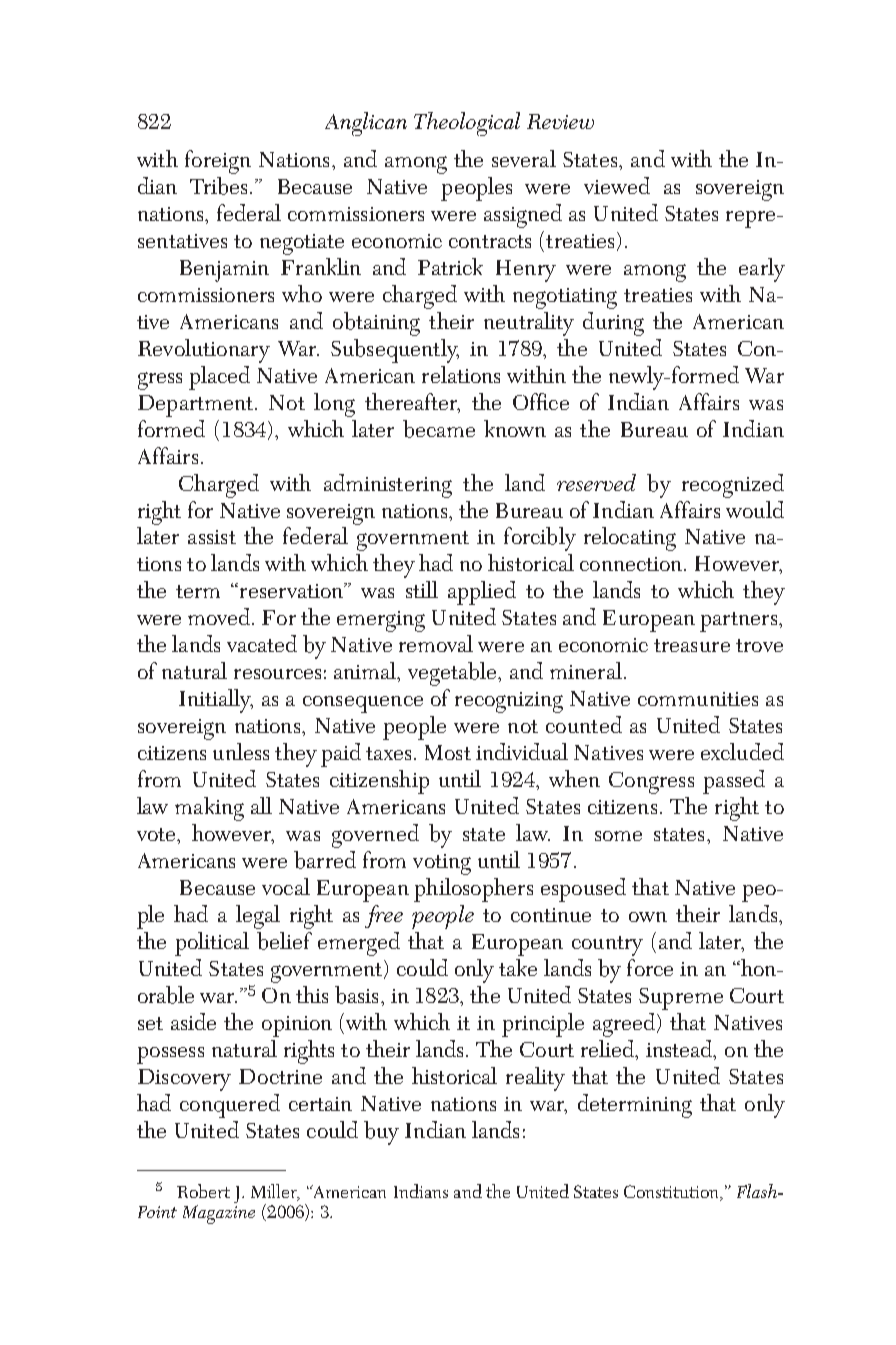 The image size is (896, 1345). I want to click on became, so click(439, 429).
